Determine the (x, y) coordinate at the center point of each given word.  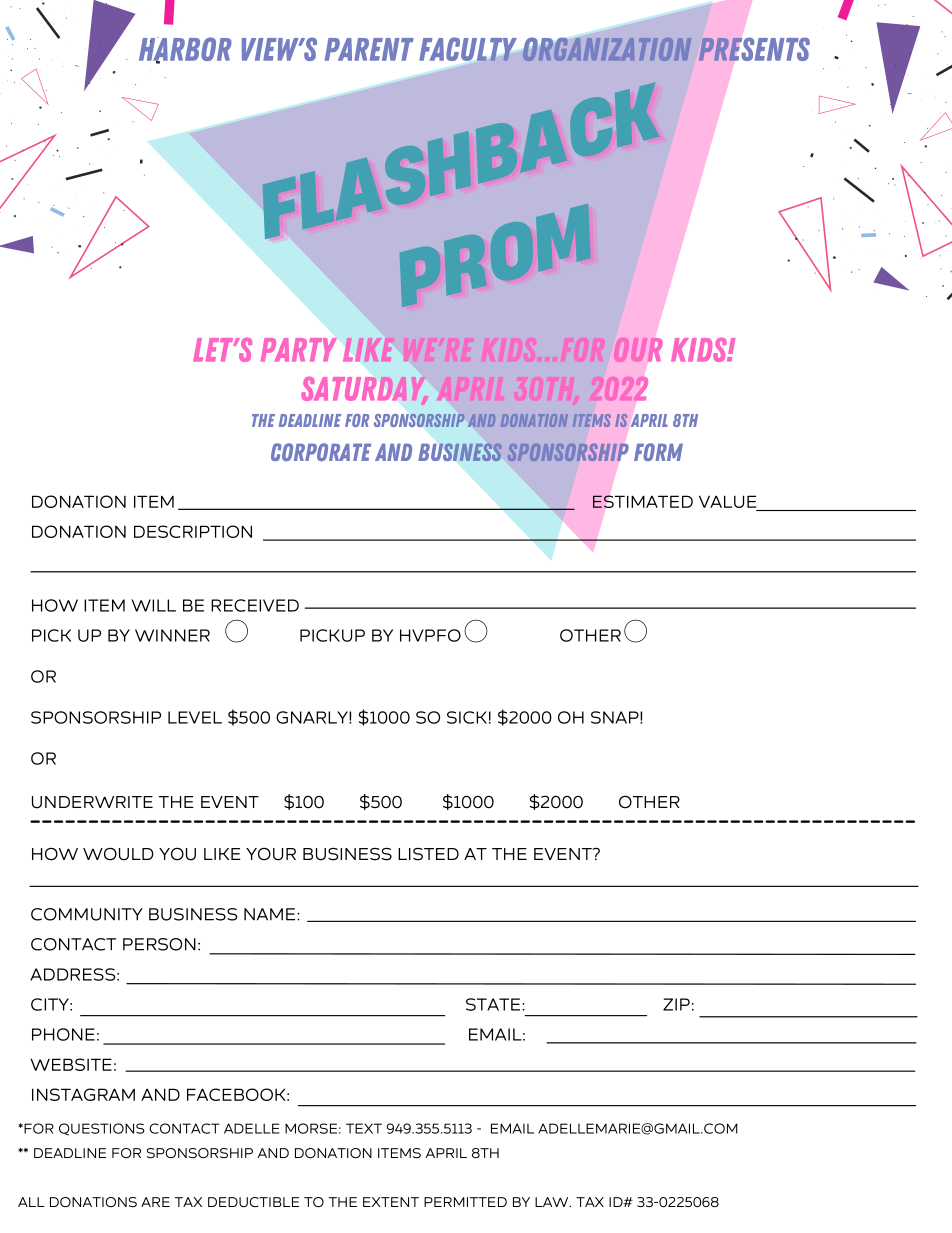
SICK (467, 717)
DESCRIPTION (193, 531)
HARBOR (185, 50)
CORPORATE (321, 452)
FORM (658, 452)
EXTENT (391, 1202)
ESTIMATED (643, 501)
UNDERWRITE (92, 802)
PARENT (369, 49)
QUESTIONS (102, 1129)
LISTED (428, 854)
